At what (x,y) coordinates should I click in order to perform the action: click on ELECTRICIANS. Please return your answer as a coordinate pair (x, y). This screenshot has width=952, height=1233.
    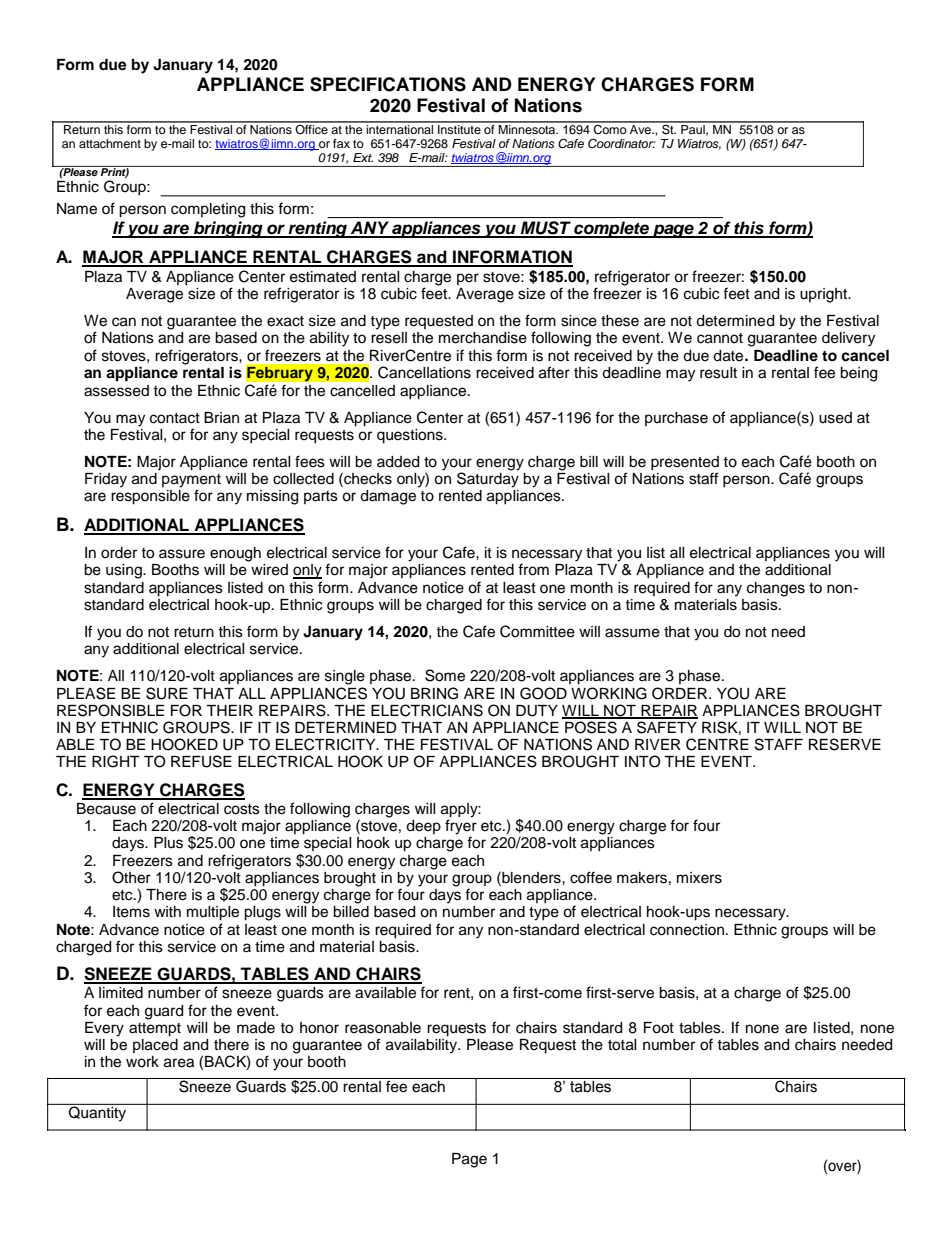
    Looking at the image, I should click on (427, 710).
